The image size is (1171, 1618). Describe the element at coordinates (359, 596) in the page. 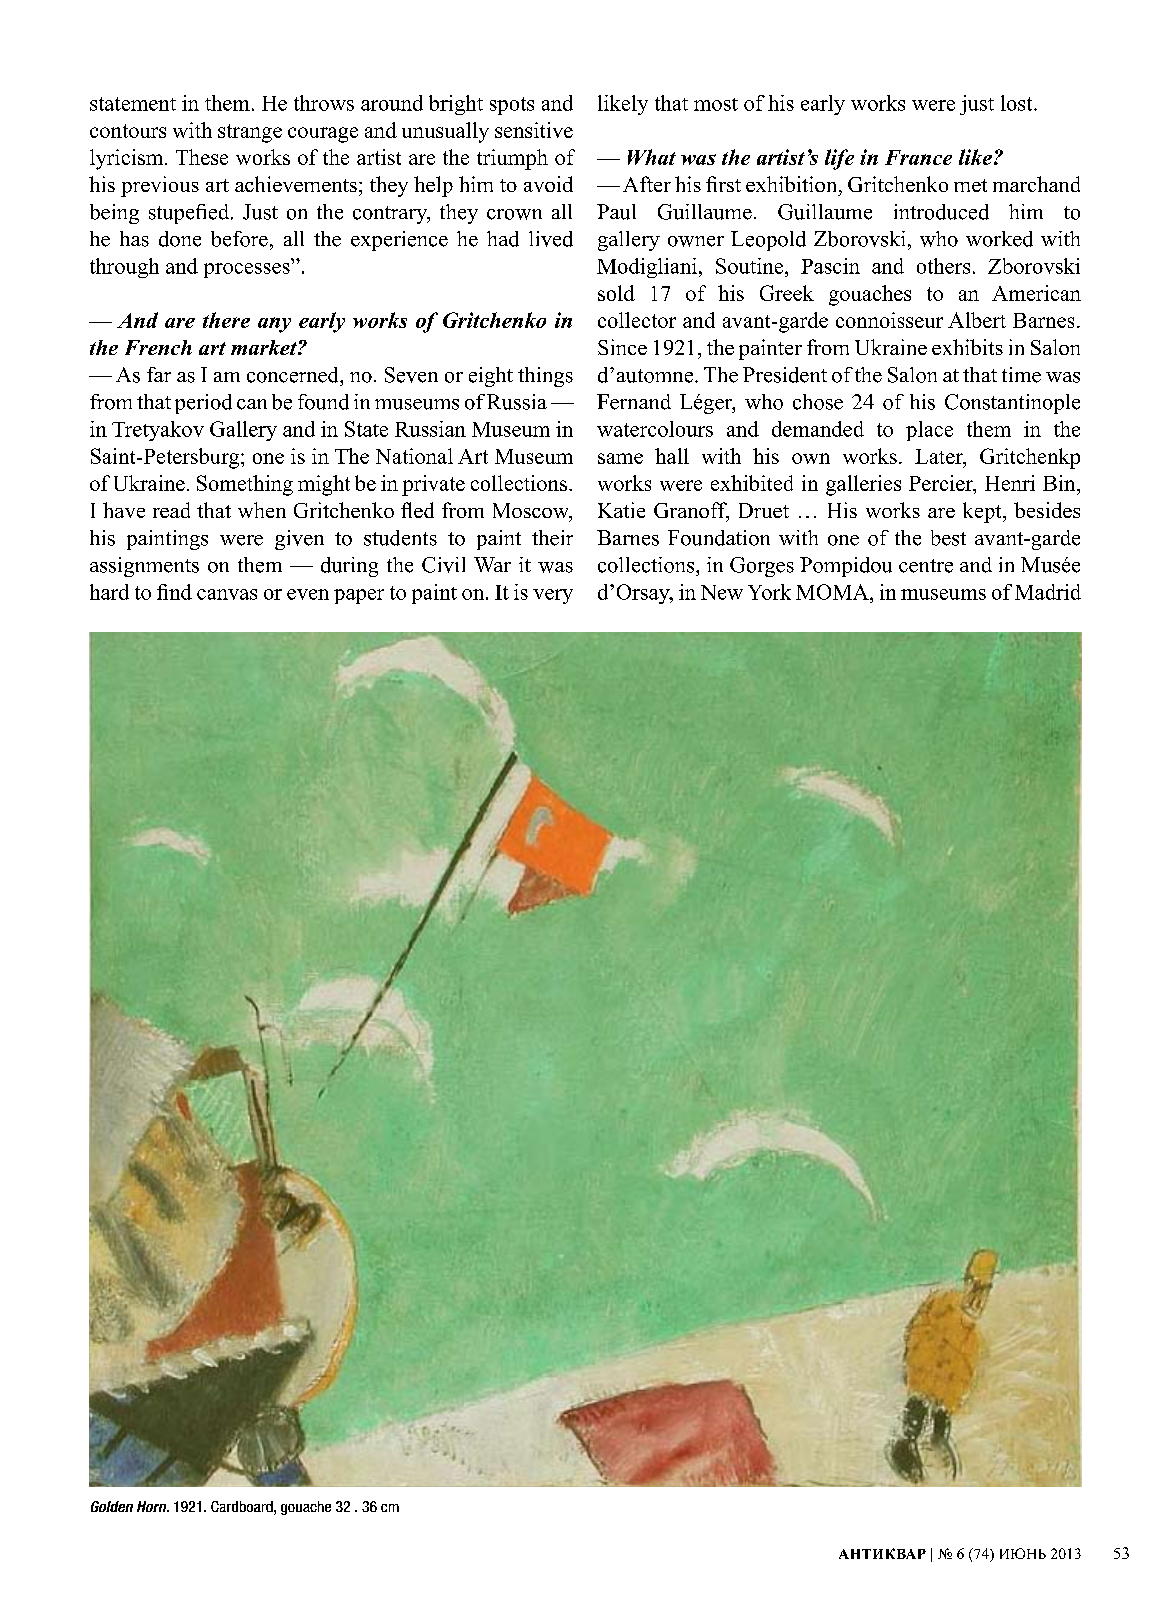

I see `paper` at that location.
